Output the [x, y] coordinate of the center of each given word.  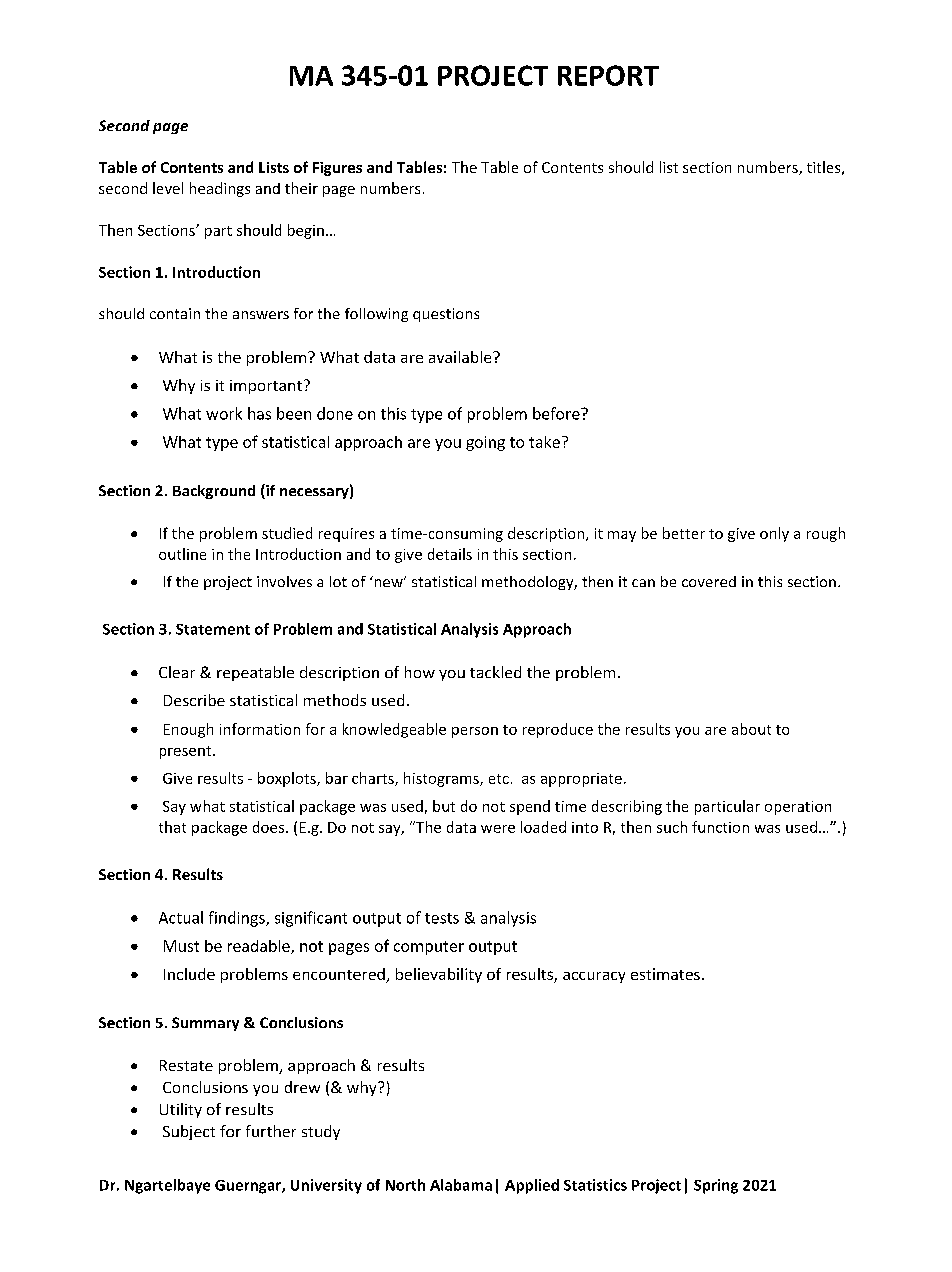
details [450, 554]
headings [220, 189]
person [475, 732]
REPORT [608, 75]
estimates [665, 974]
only [774, 534]
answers [261, 315]
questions [446, 315]
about [751, 729]
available [461, 357]
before [557, 413]
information [260, 729]
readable [260, 947]
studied [287, 533]
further [271, 1131]
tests [442, 918]
